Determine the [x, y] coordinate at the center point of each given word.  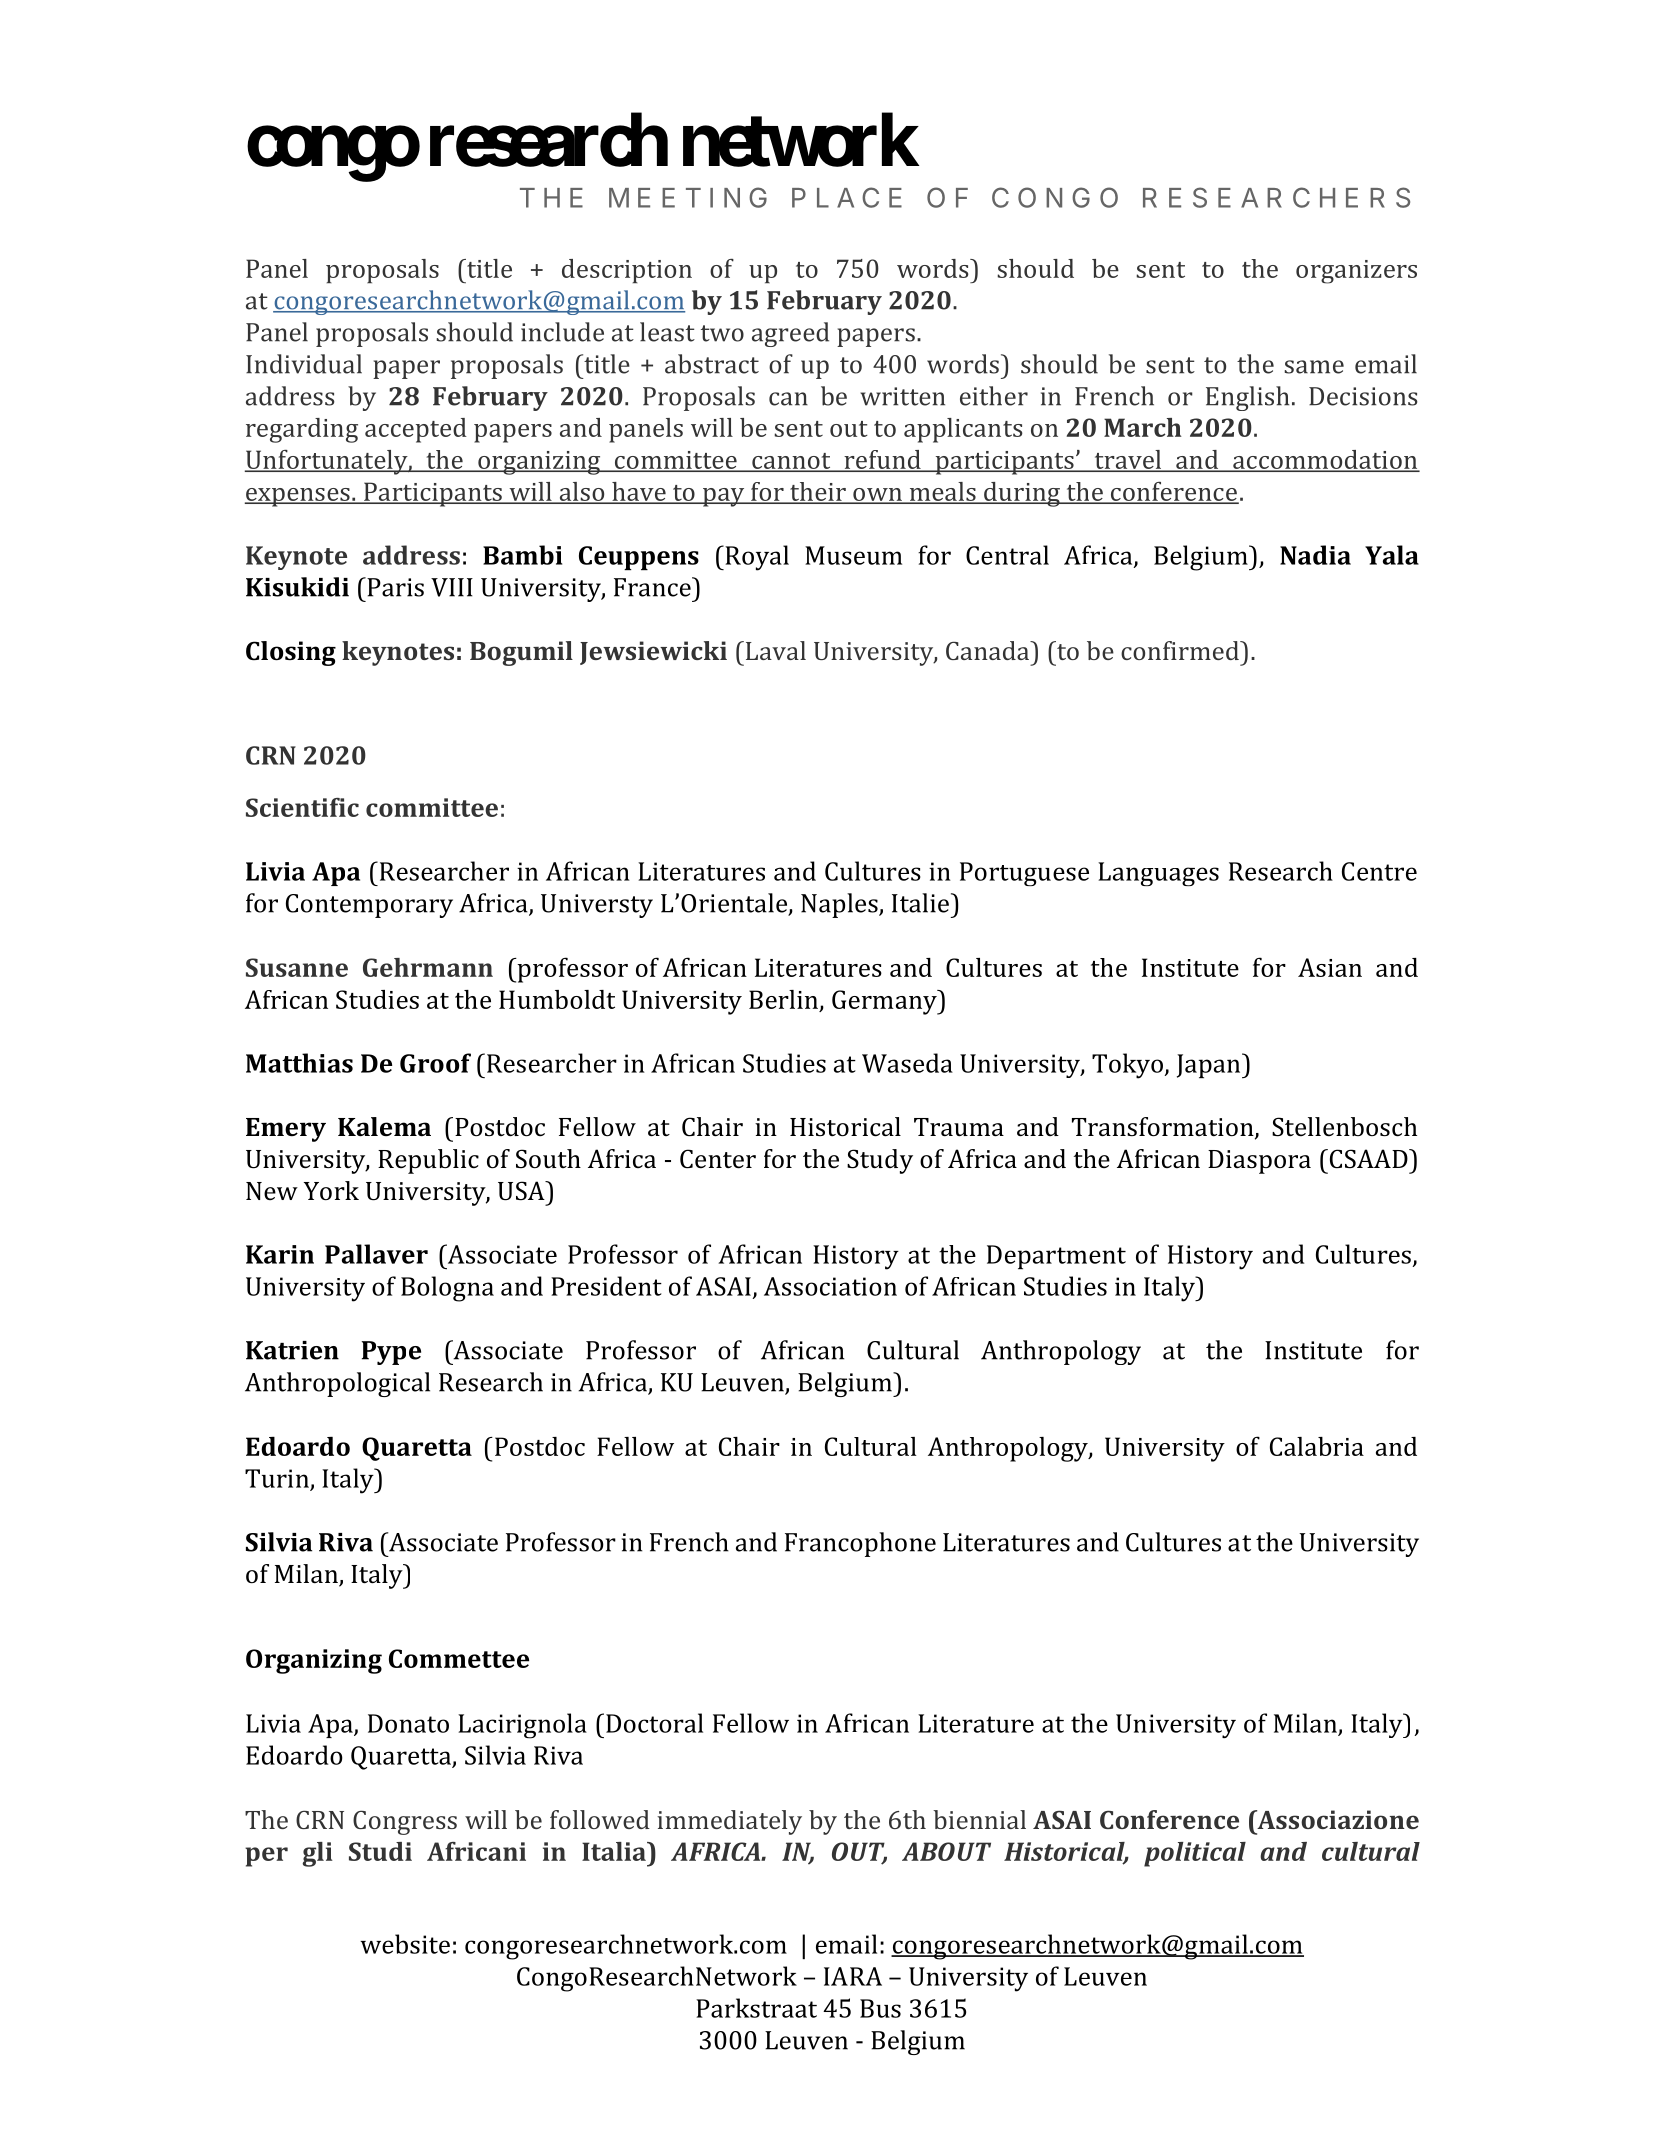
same [1314, 367]
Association [830, 1286]
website [405, 1944]
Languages [1158, 874]
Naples [840, 905]
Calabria [1317, 1446]
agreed [790, 334]
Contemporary [369, 906]
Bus [880, 2008]
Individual [304, 364]
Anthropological [337, 1384]
